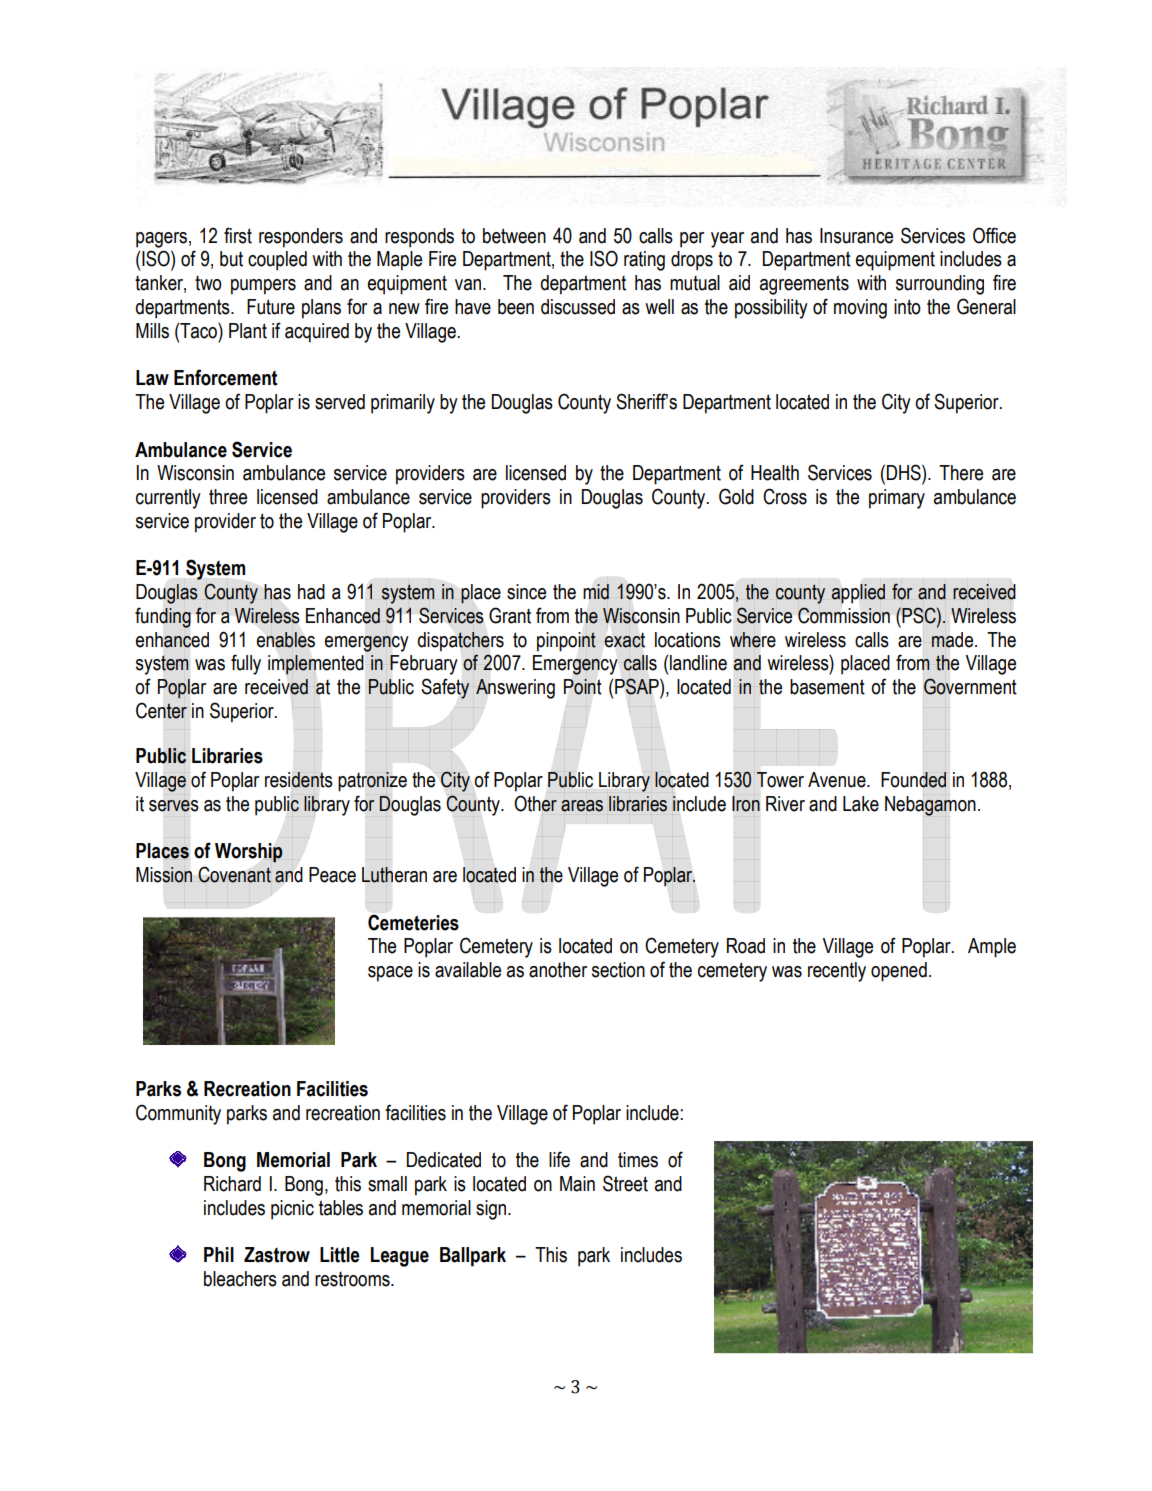 This image has height=1491, width=1152. I want to click on but, so click(231, 259).
